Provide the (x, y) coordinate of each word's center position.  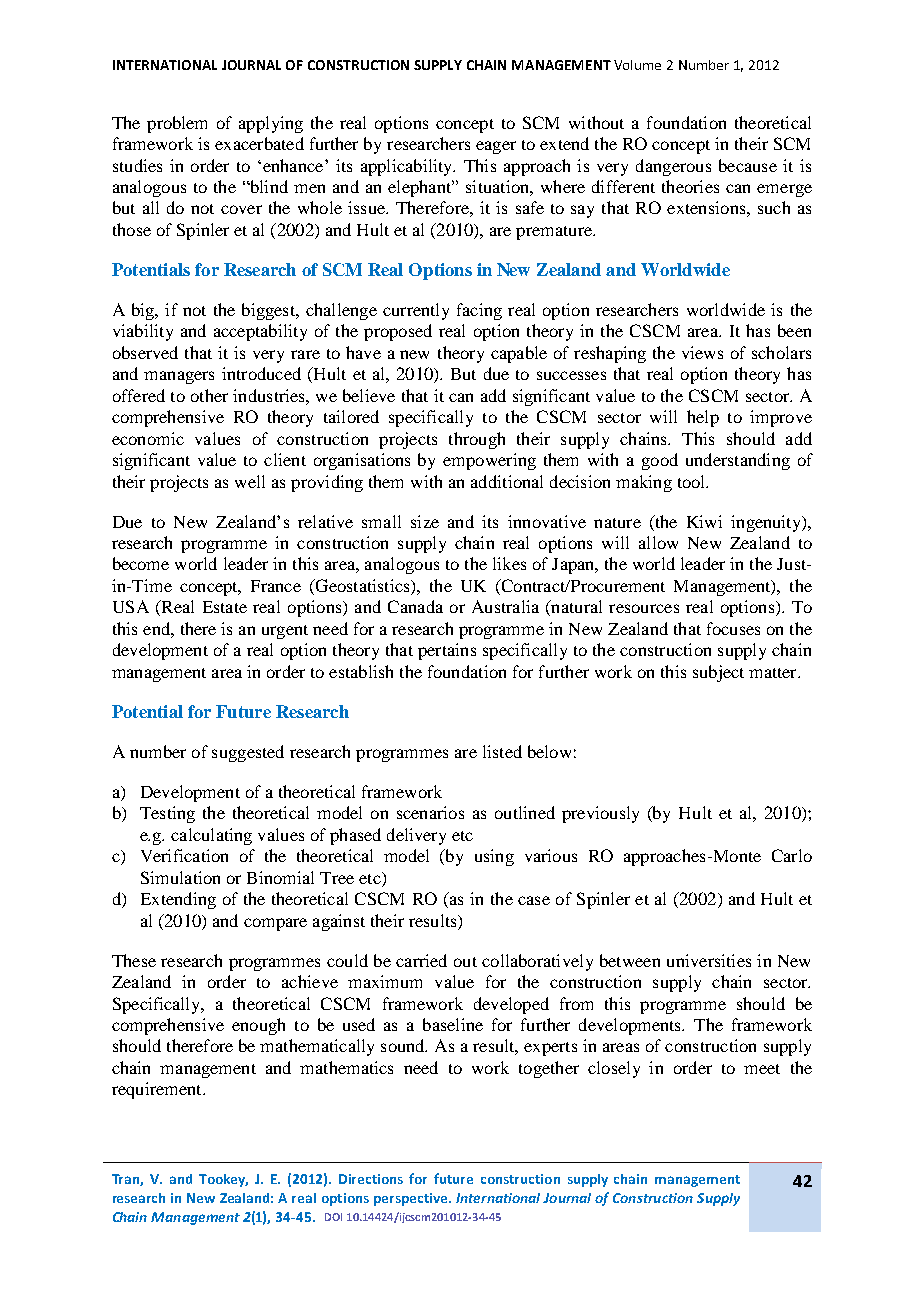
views (702, 352)
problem (177, 124)
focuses (733, 628)
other (209, 395)
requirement (158, 1090)
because (748, 165)
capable (519, 354)
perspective (412, 1199)
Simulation (180, 877)
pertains (447, 651)
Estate (225, 607)
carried (421, 960)
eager (496, 147)
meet (762, 1069)
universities (709, 960)
